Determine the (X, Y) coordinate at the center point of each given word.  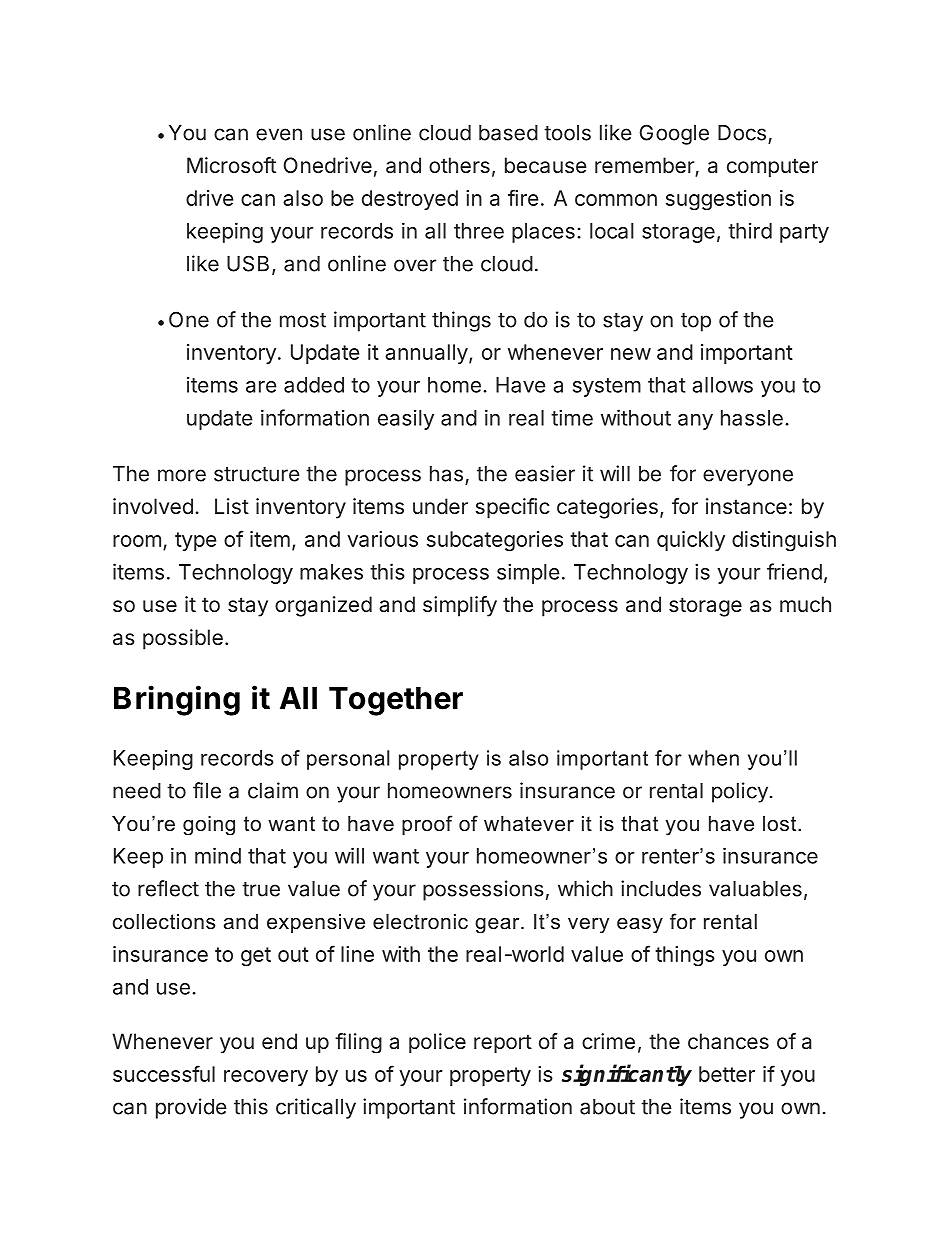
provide (191, 1108)
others (459, 165)
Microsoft (231, 165)
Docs (742, 133)
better (727, 1074)
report (503, 1043)
